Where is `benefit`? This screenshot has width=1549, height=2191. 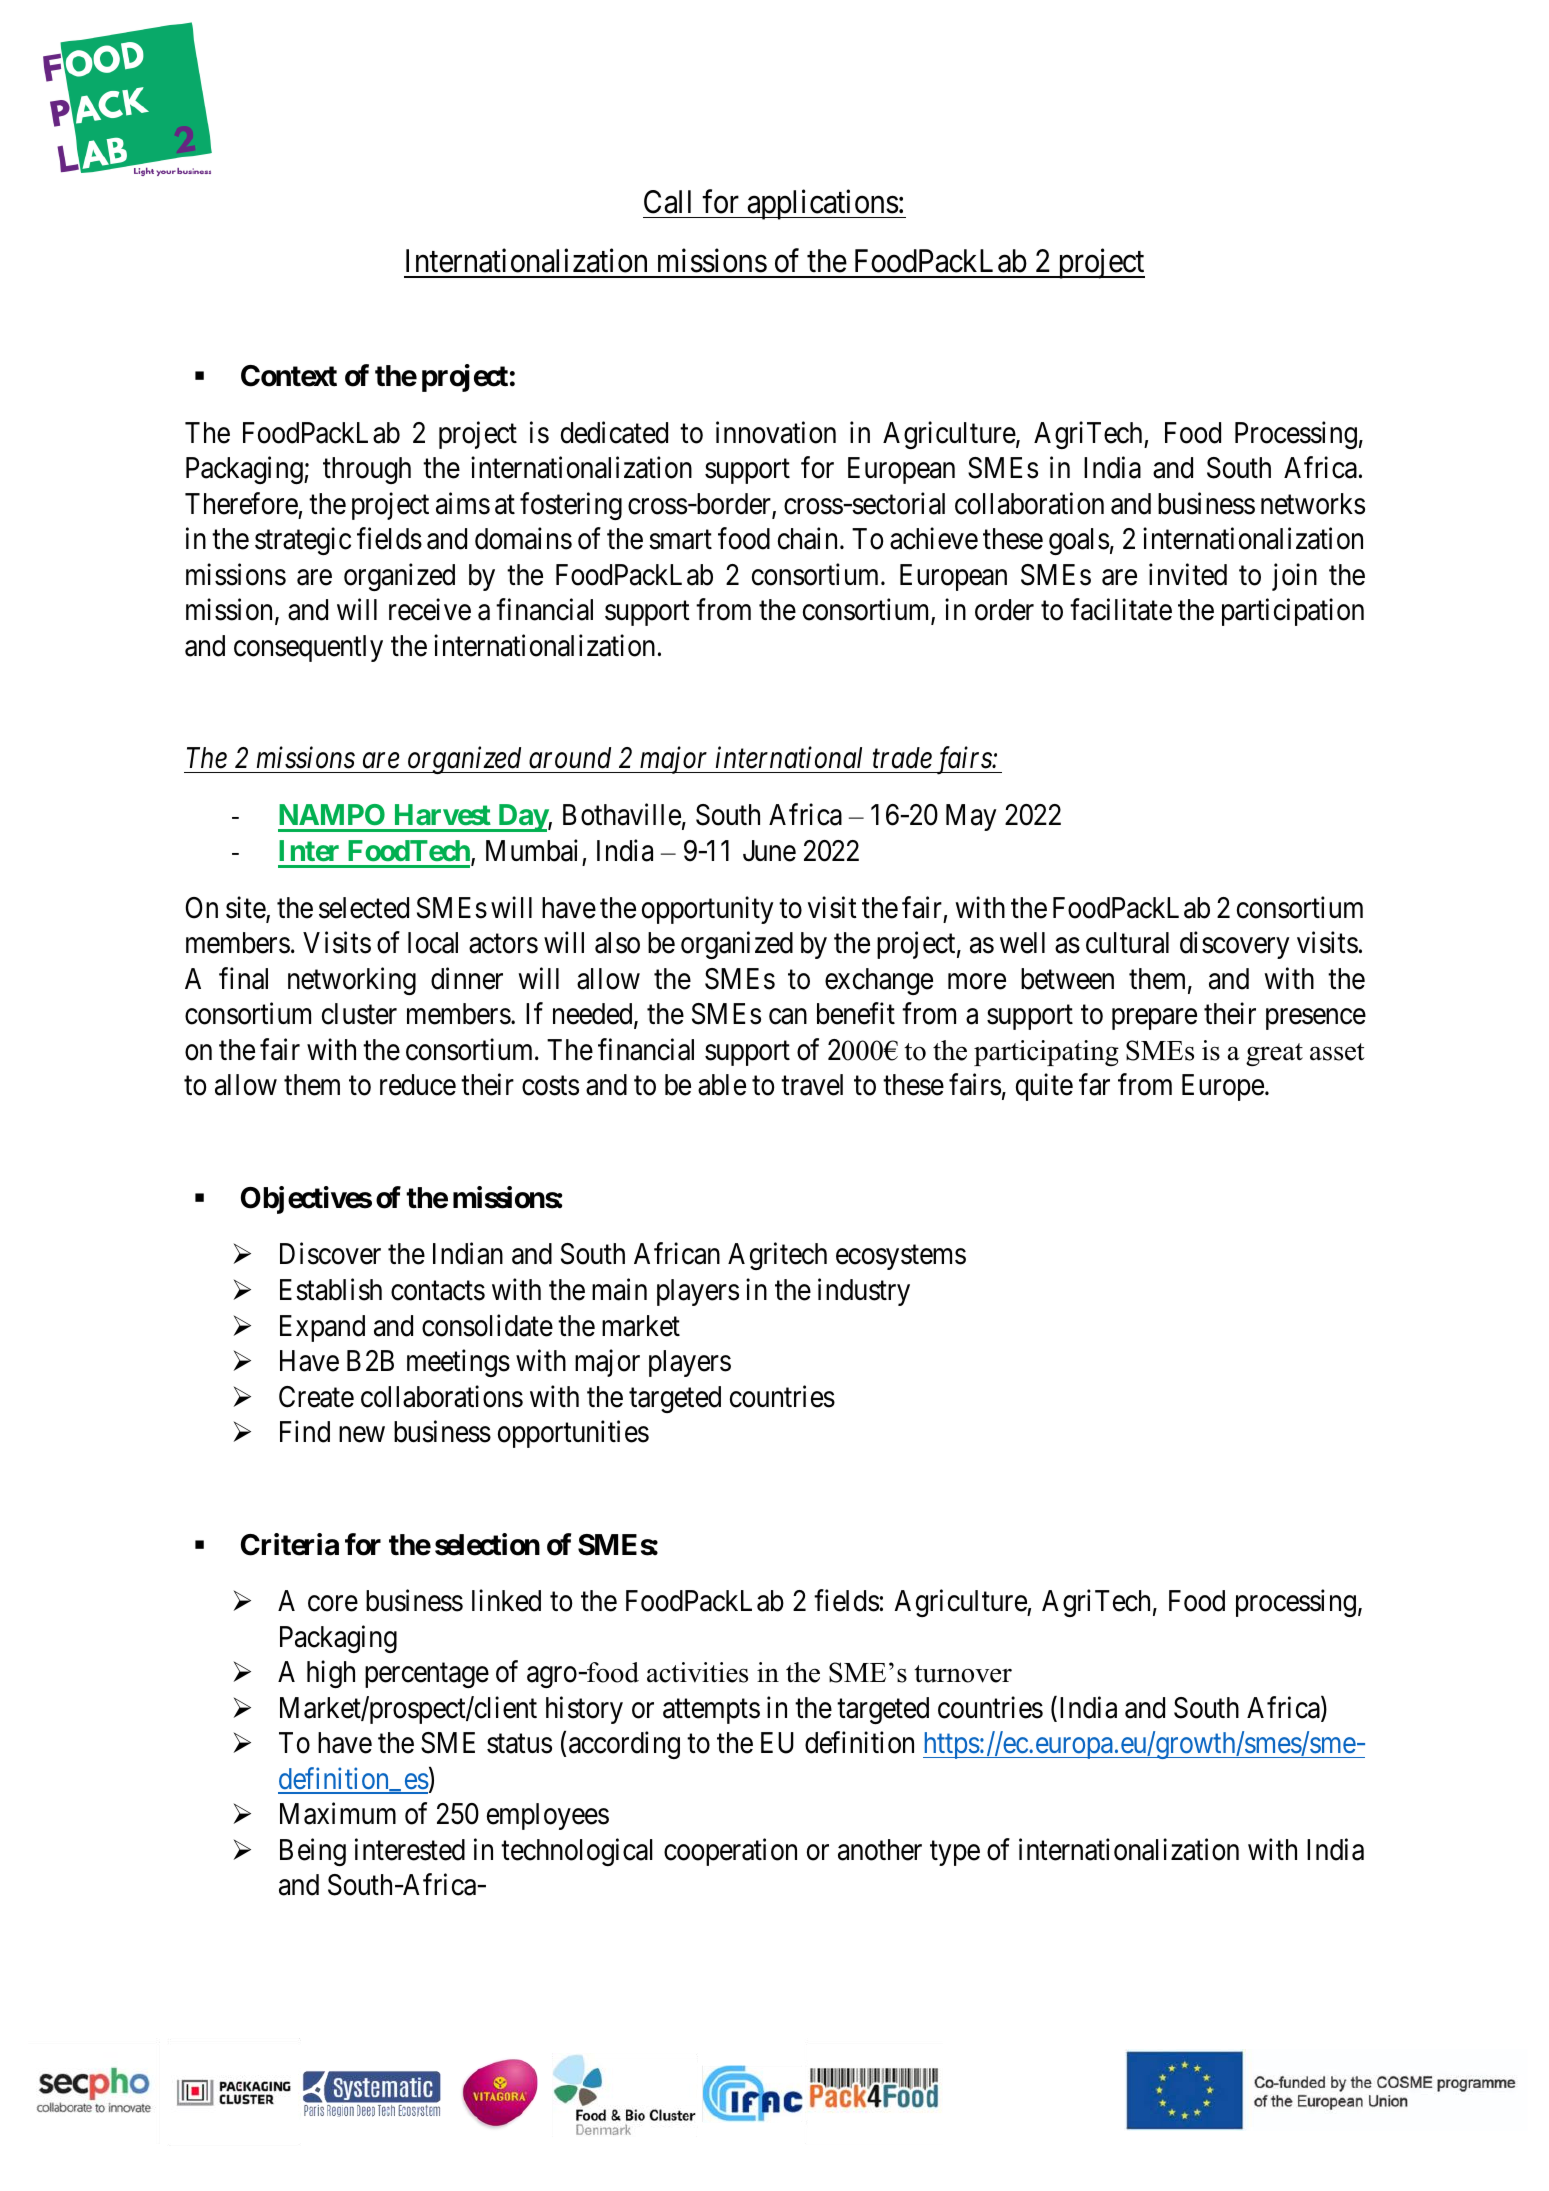 benefit is located at coordinates (856, 1014).
